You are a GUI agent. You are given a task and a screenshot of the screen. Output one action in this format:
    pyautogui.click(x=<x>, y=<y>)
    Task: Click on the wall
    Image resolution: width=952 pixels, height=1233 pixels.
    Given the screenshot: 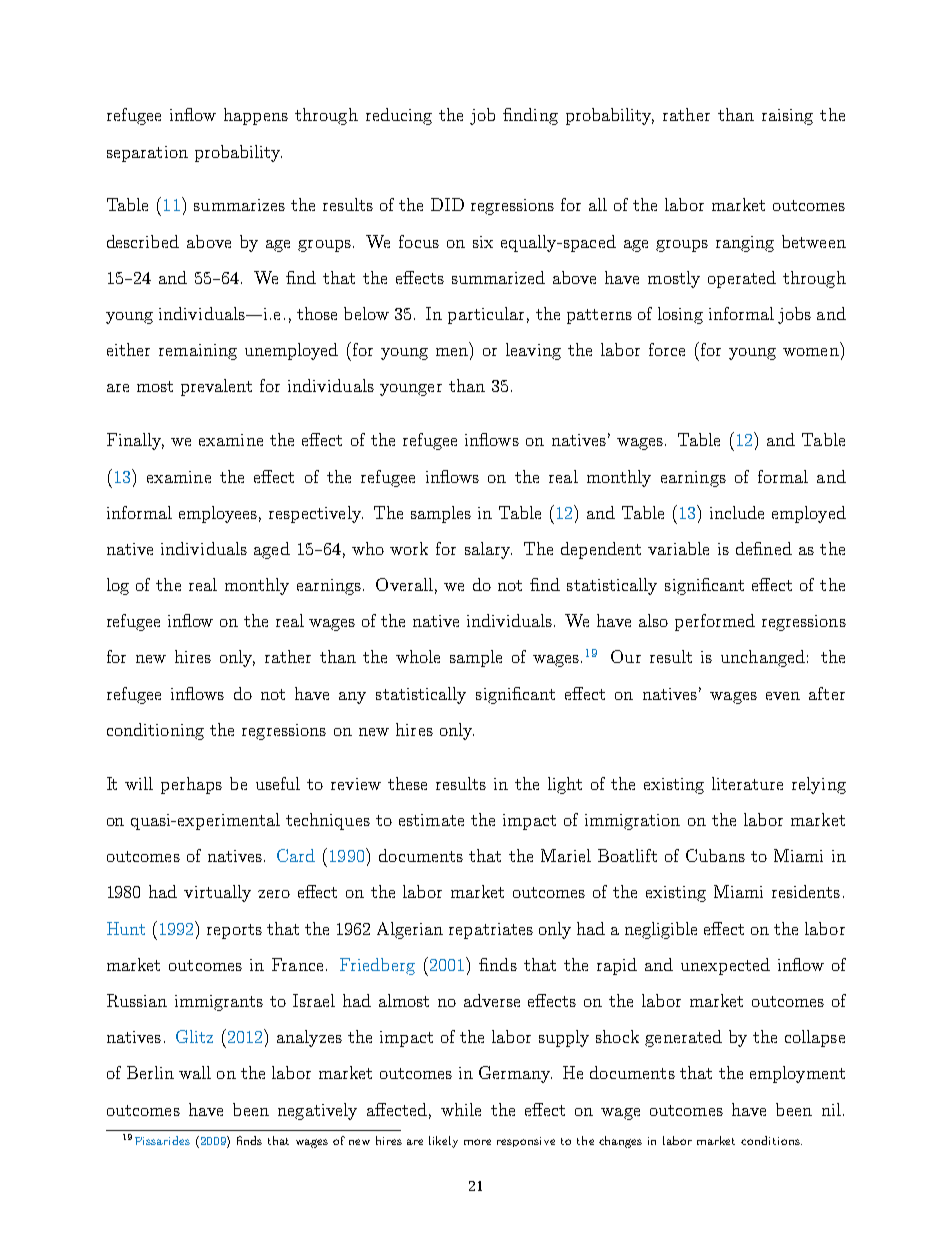 What is the action you would take?
    pyautogui.click(x=195, y=1072)
